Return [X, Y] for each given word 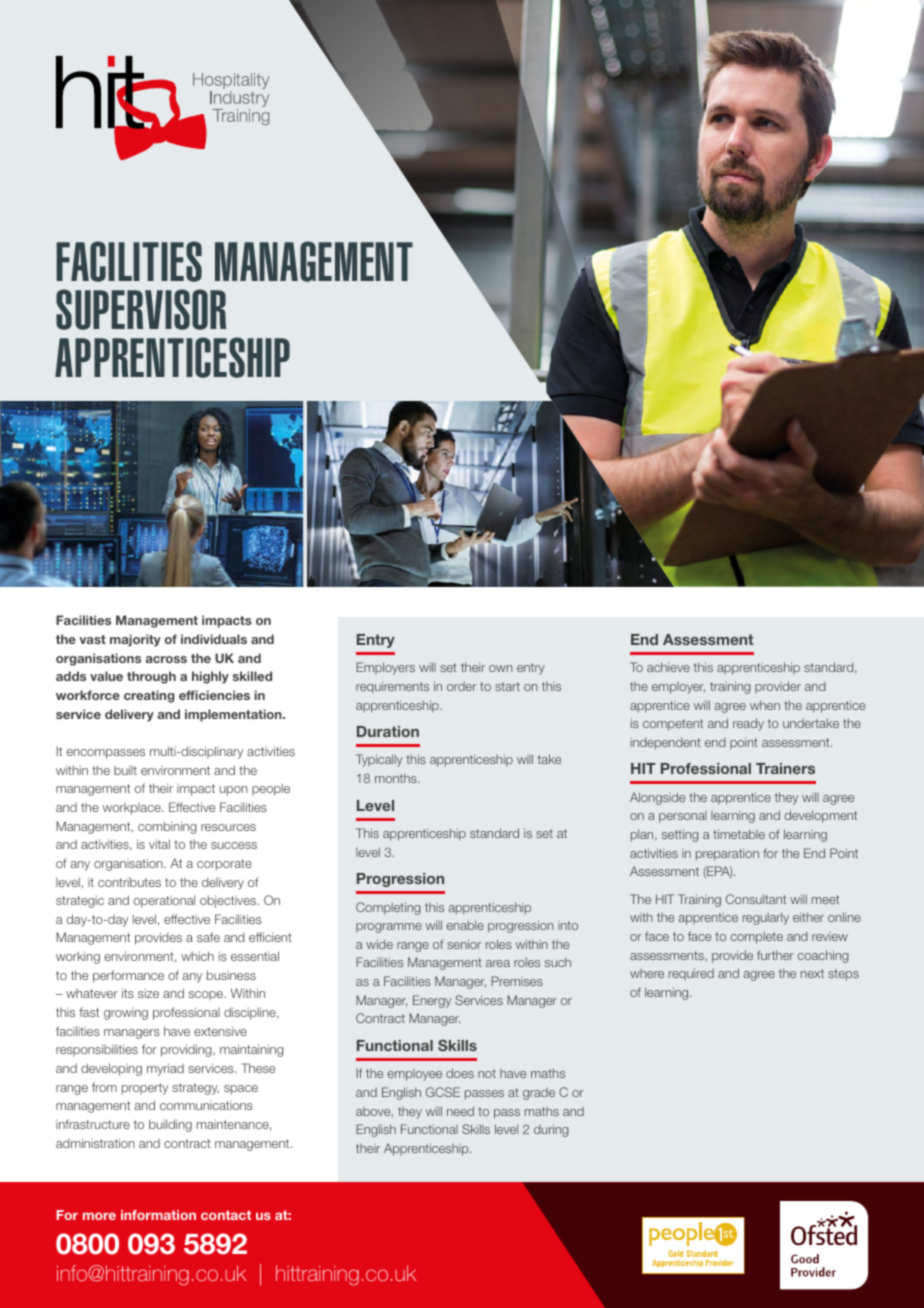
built [125, 770]
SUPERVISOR [141, 309]
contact [226, 1215]
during [551, 1130]
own [501, 668]
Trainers [785, 768]
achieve [668, 667]
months [397, 778]
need [460, 1111]
